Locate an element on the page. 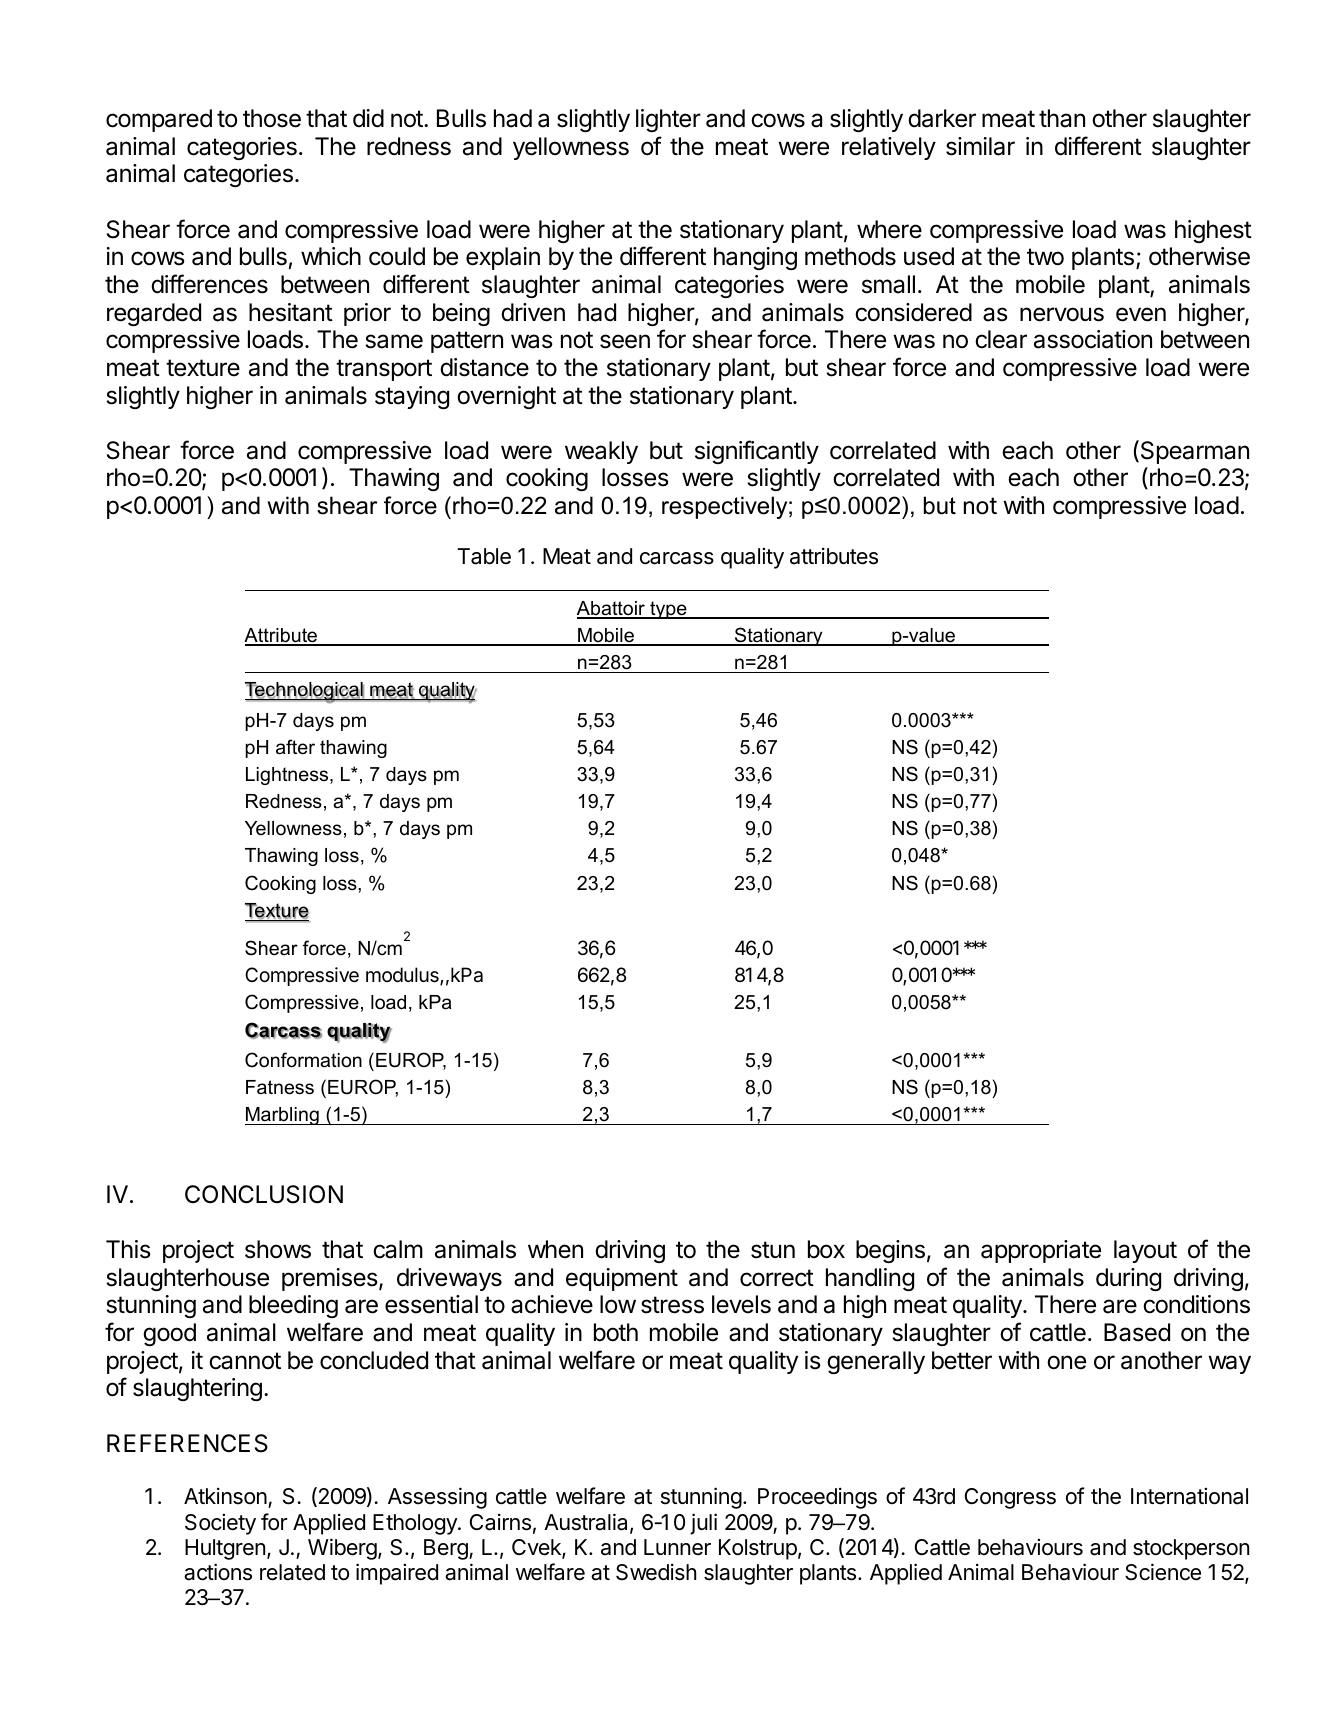  weakly is located at coordinates (601, 452).
